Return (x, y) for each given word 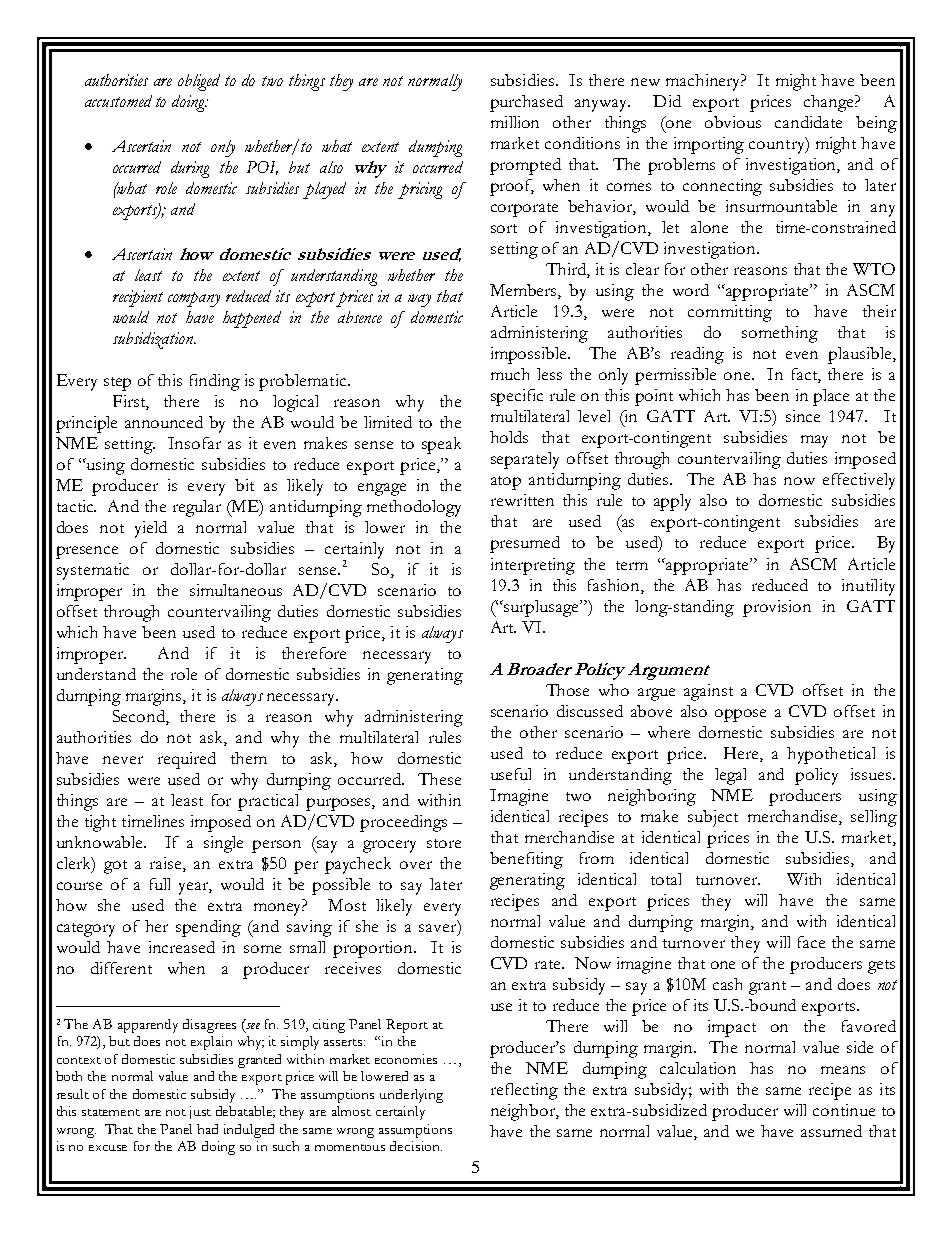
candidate (808, 122)
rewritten (522, 500)
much (510, 374)
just (200, 1112)
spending (208, 928)
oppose (740, 715)
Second (140, 717)
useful (511, 774)
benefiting (526, 860)
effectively (859, 481)
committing (730, 313)
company (194, 299)
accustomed (118, 101)
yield (151, 529)
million (515, 122)
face (811, 942)
